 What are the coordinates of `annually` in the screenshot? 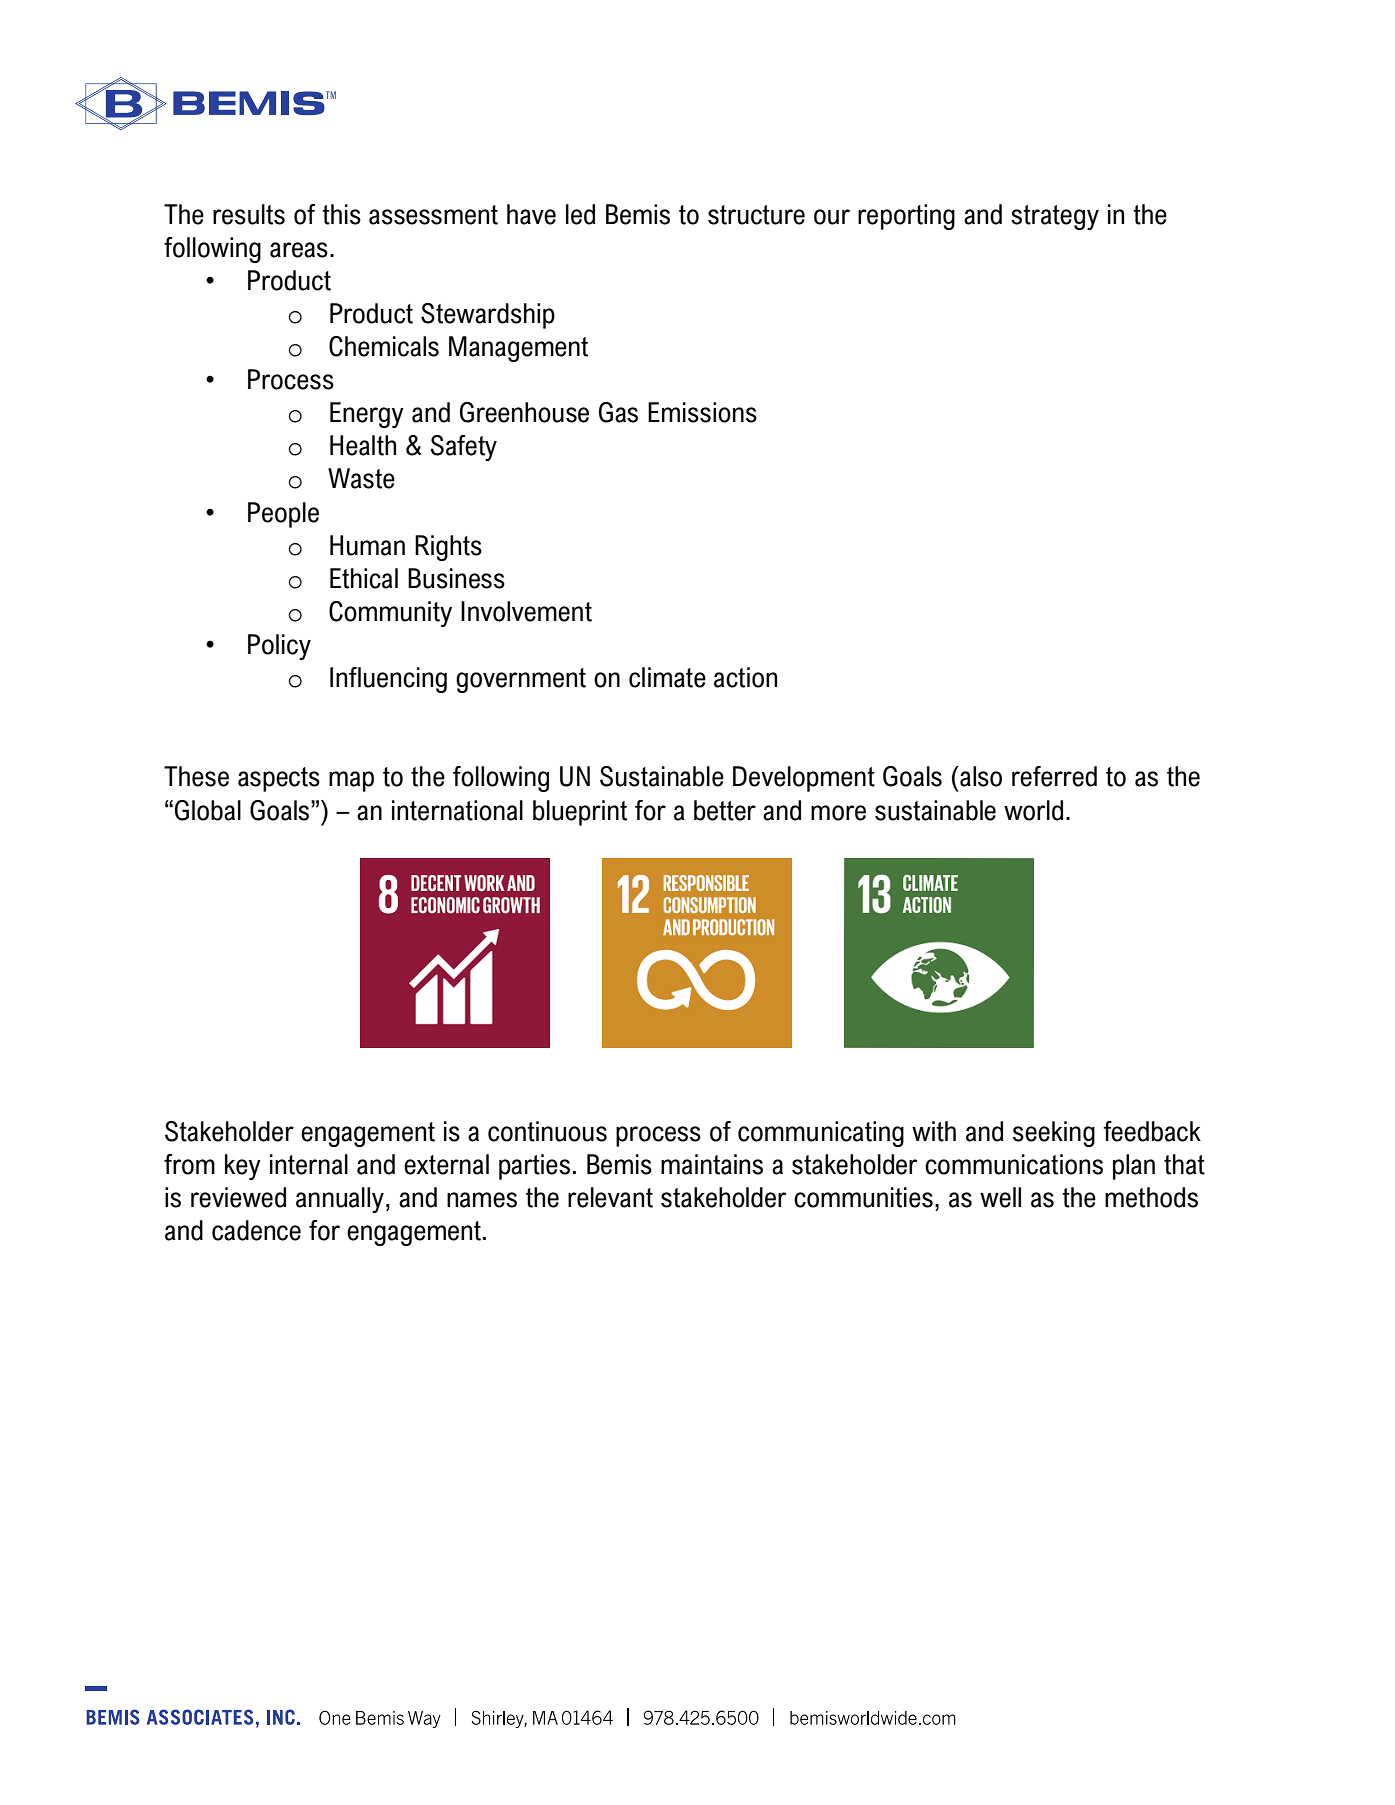 It's located at (340, 1200).
